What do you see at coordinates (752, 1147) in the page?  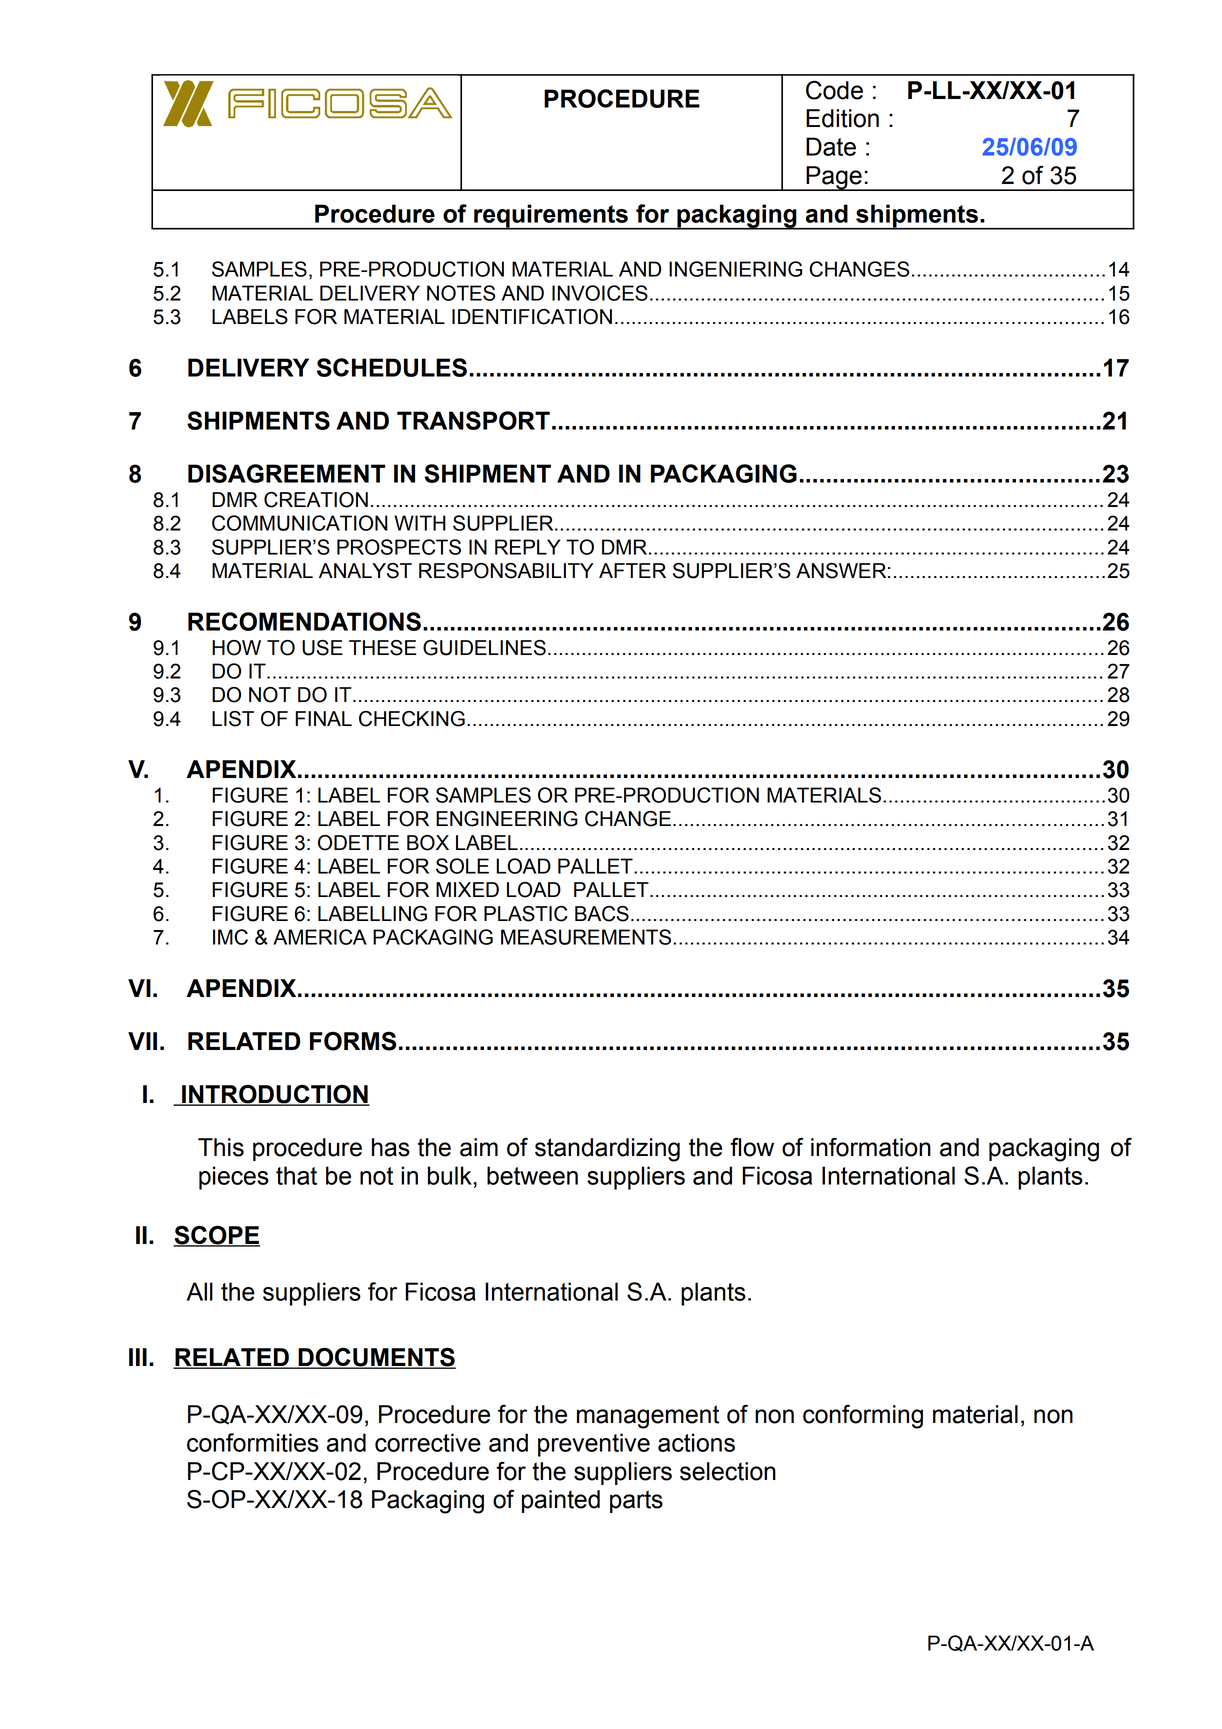 I see `flow` at bounding box center [752, 1147].
